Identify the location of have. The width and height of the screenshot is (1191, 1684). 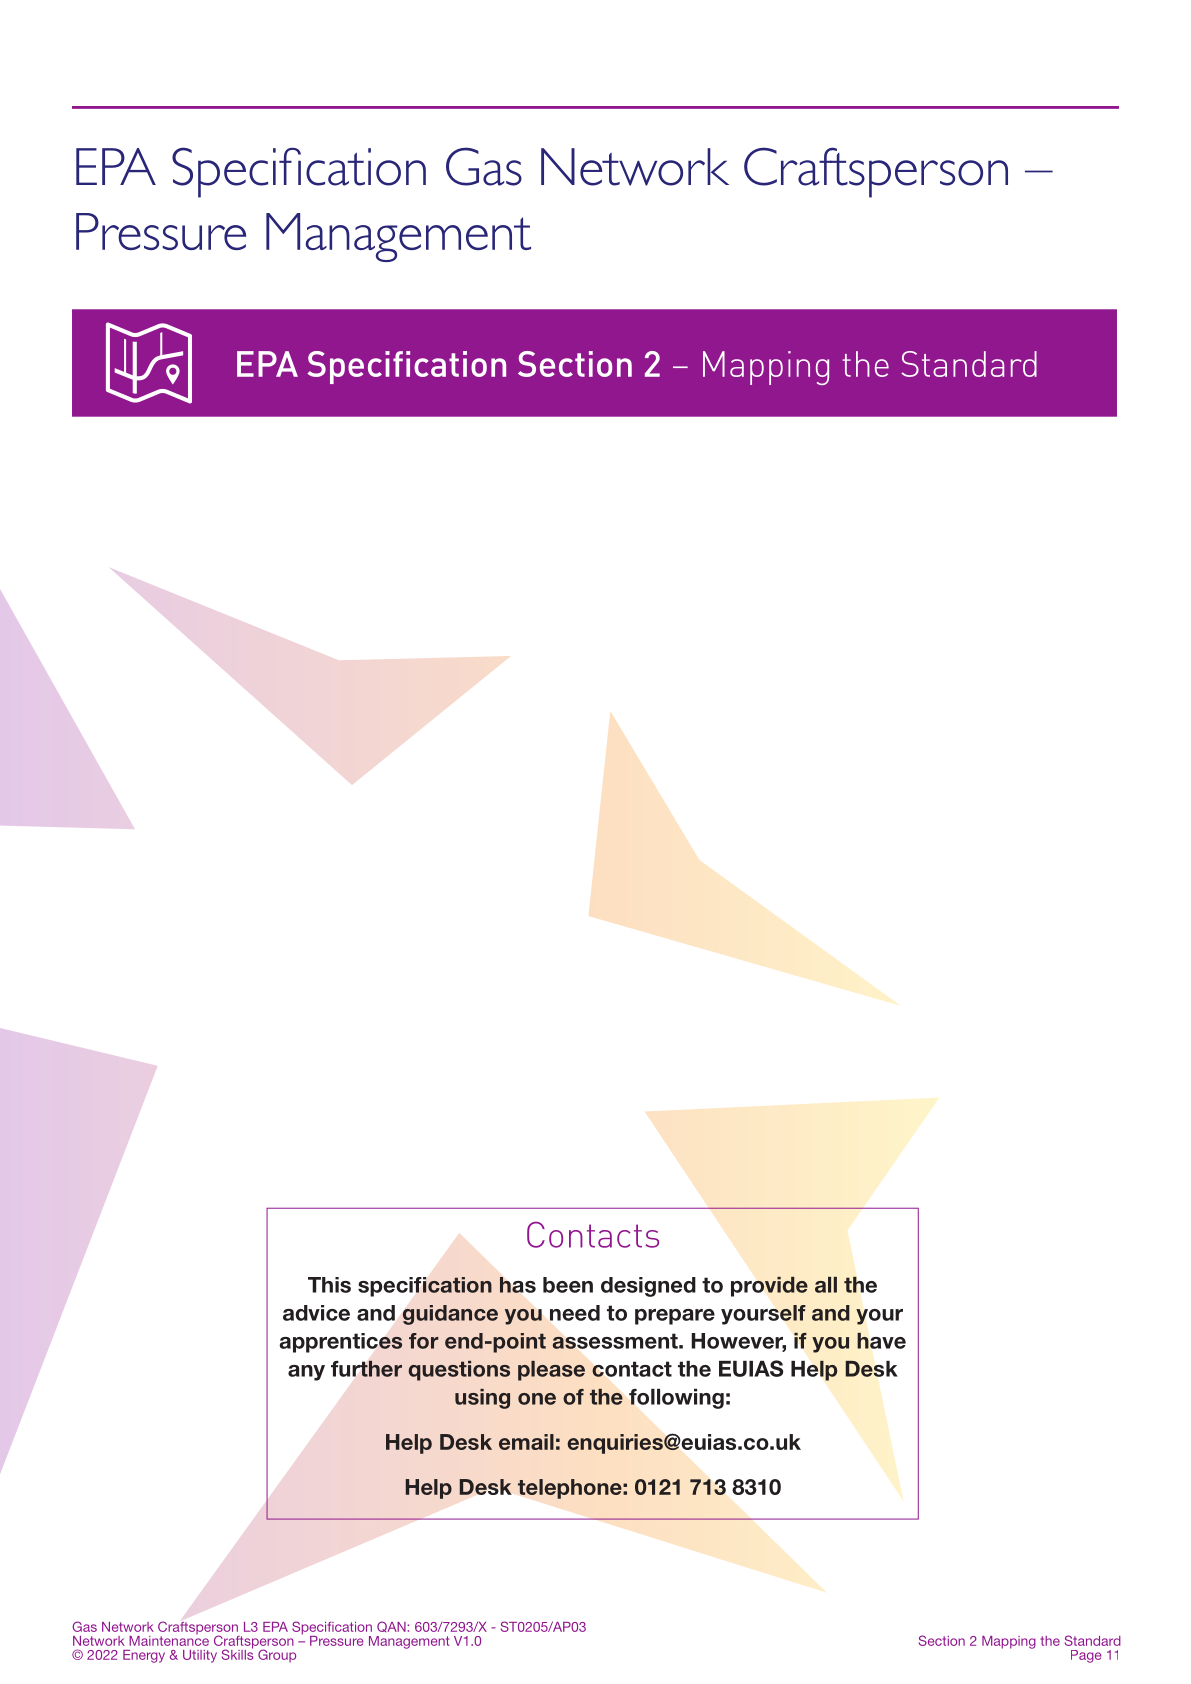
(881, 1340).
